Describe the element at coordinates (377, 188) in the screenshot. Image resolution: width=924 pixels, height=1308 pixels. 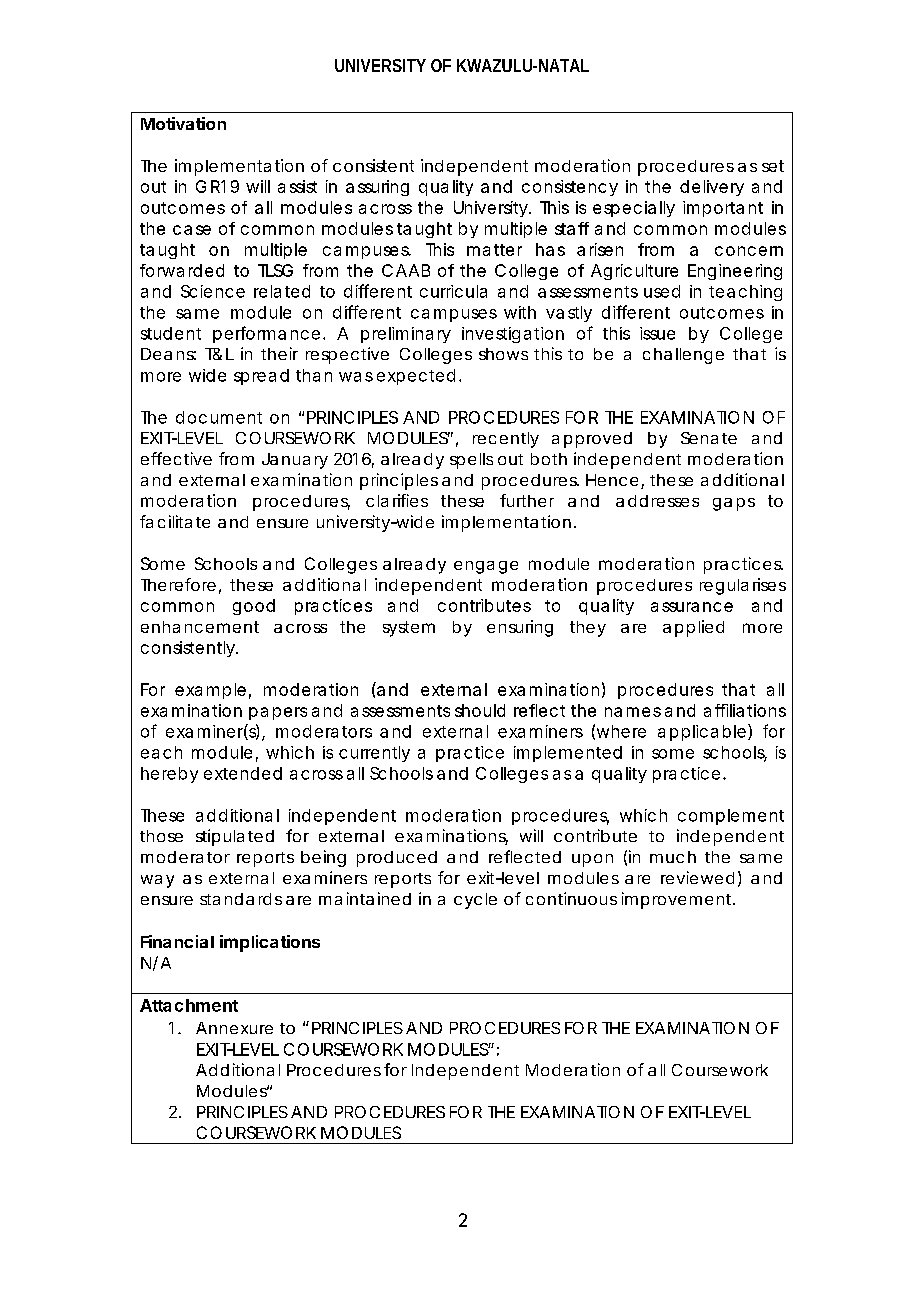
I see `assuring` at that location.
